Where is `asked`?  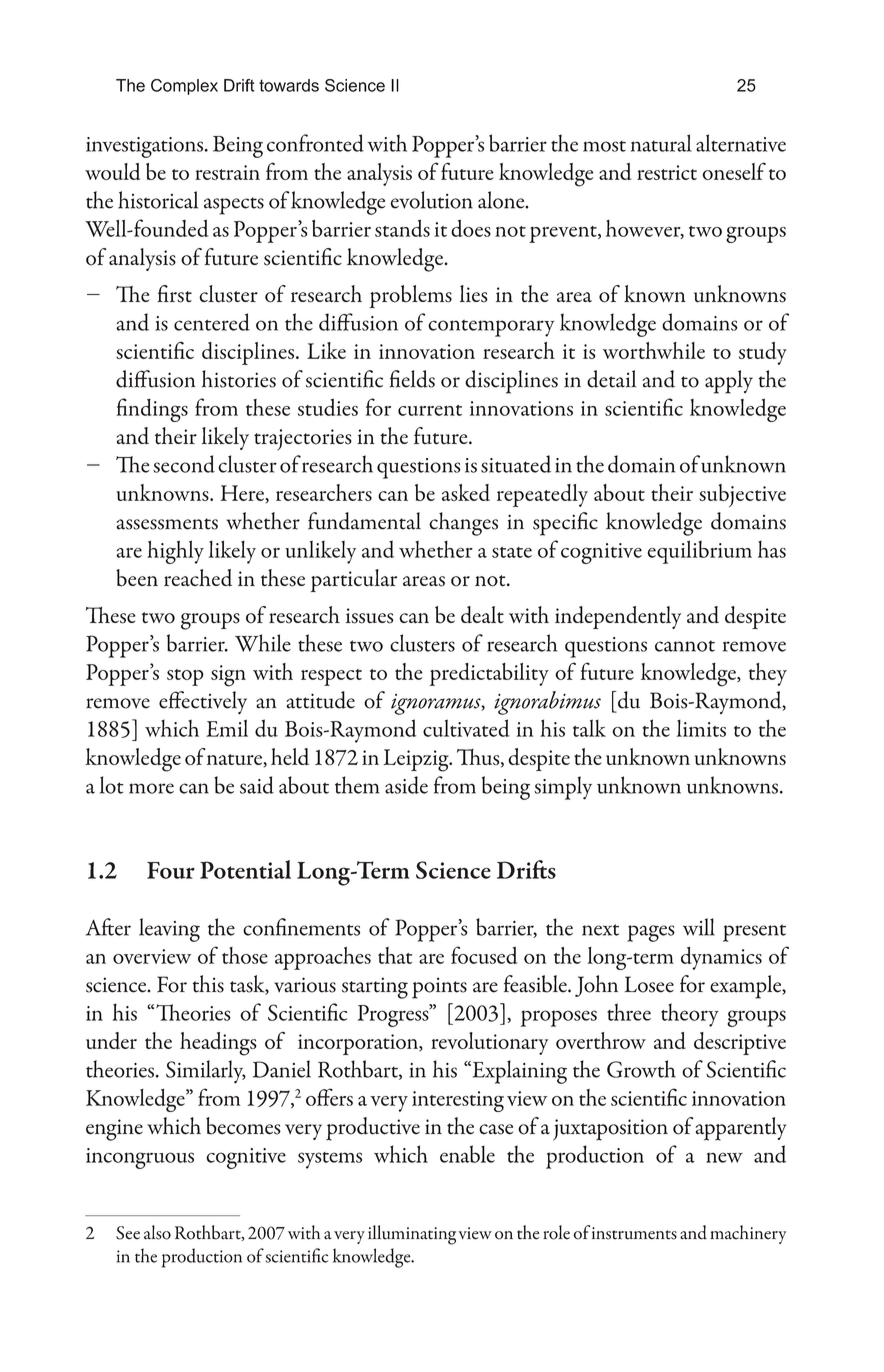 asked is located at coordinates (466, 492).
